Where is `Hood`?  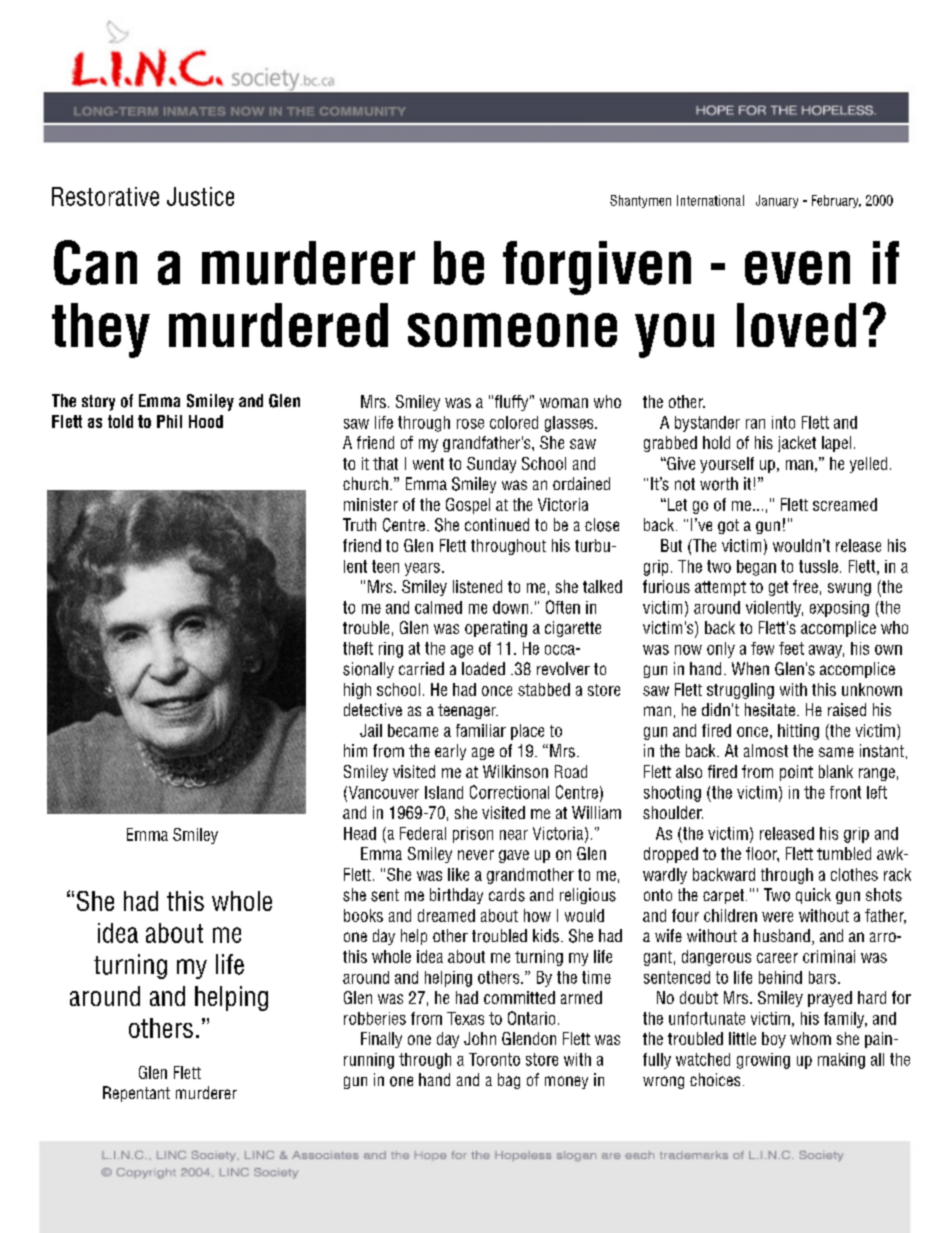 Hood is located at coordinates (206, 421).
